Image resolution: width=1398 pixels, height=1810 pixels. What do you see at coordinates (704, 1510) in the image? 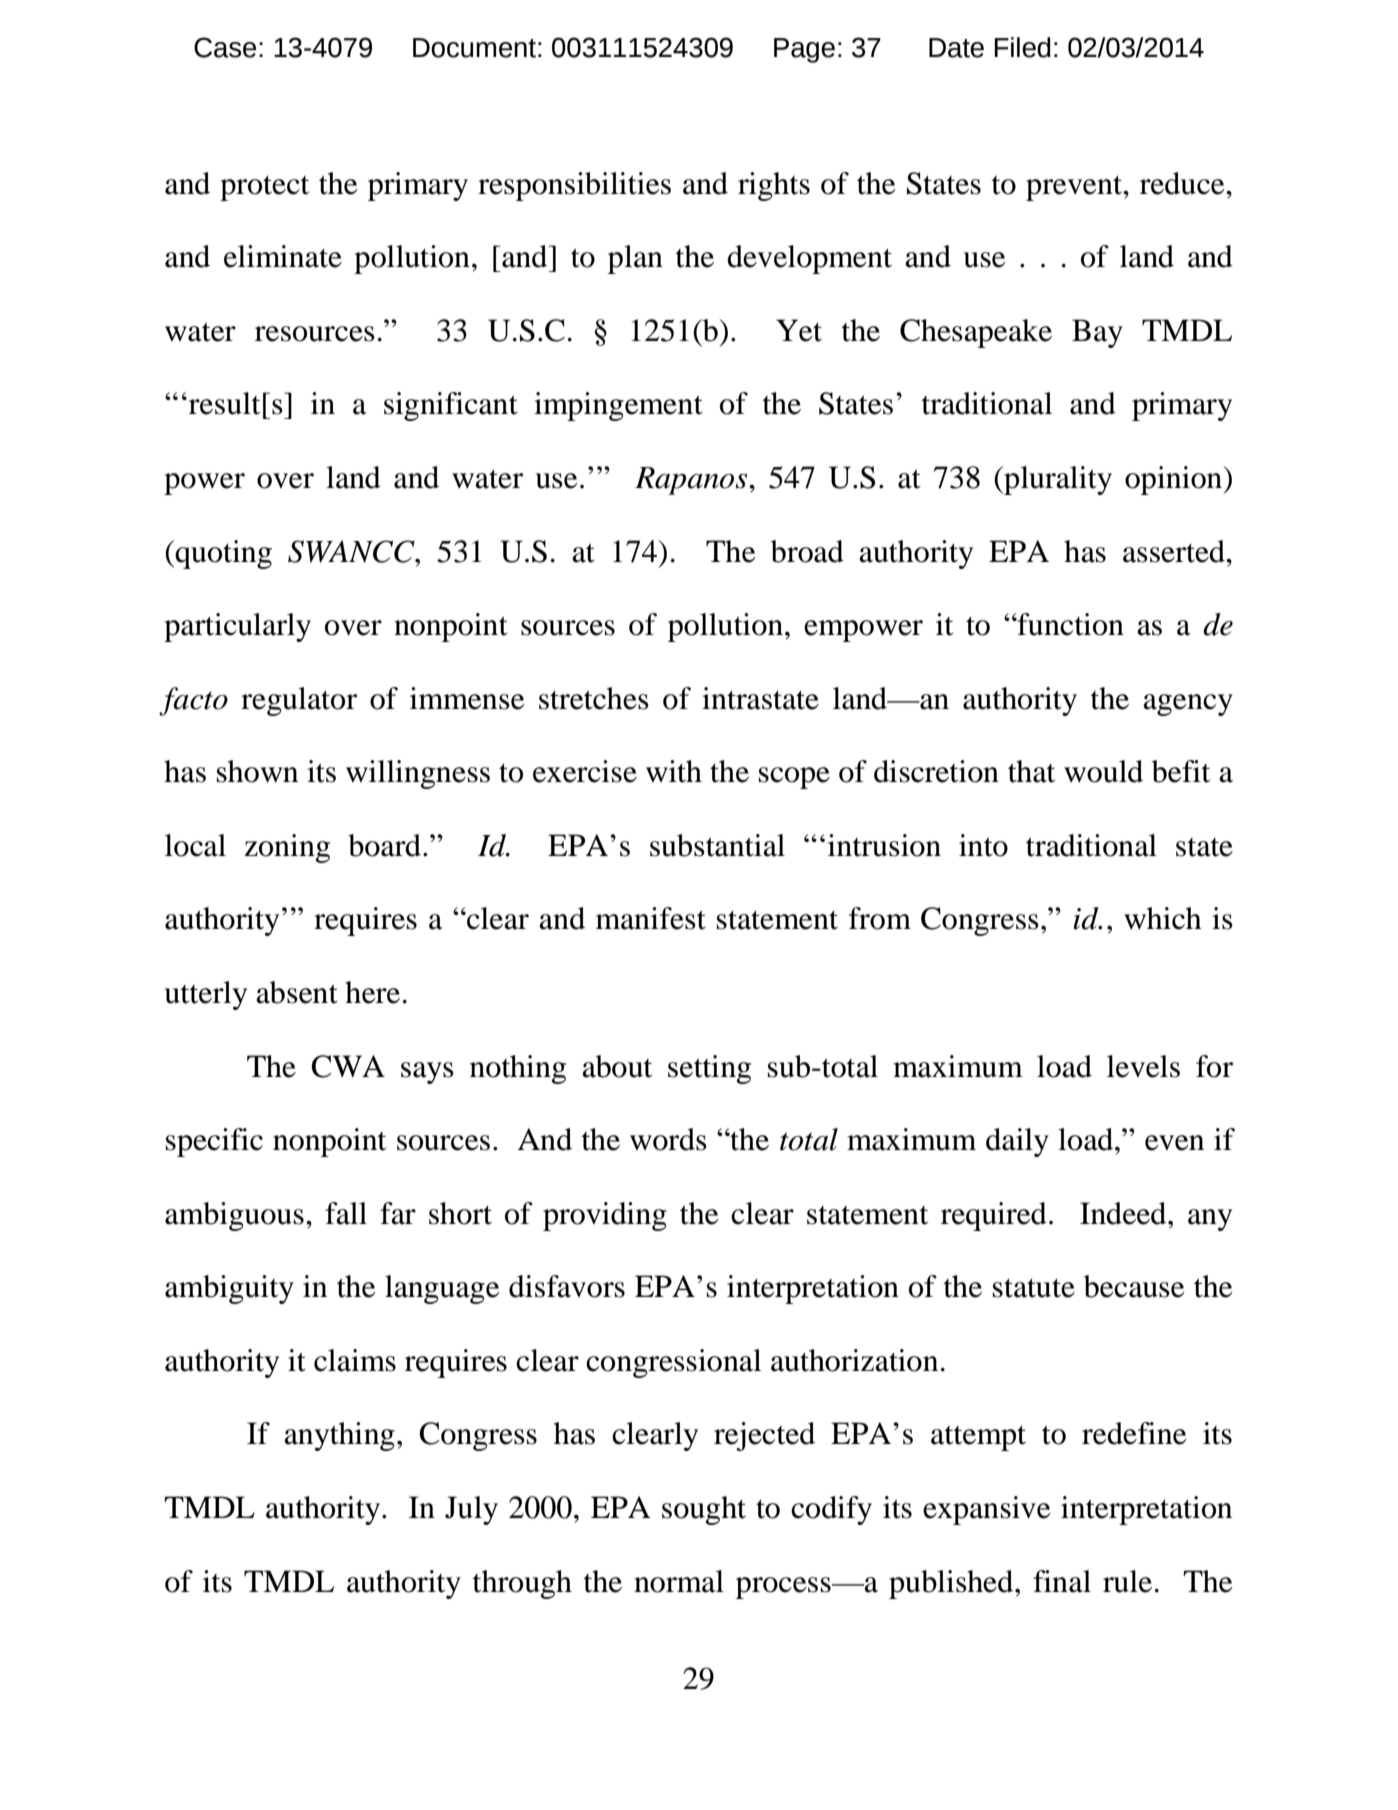
I see `sought` at bounding box center [704, 1510].
